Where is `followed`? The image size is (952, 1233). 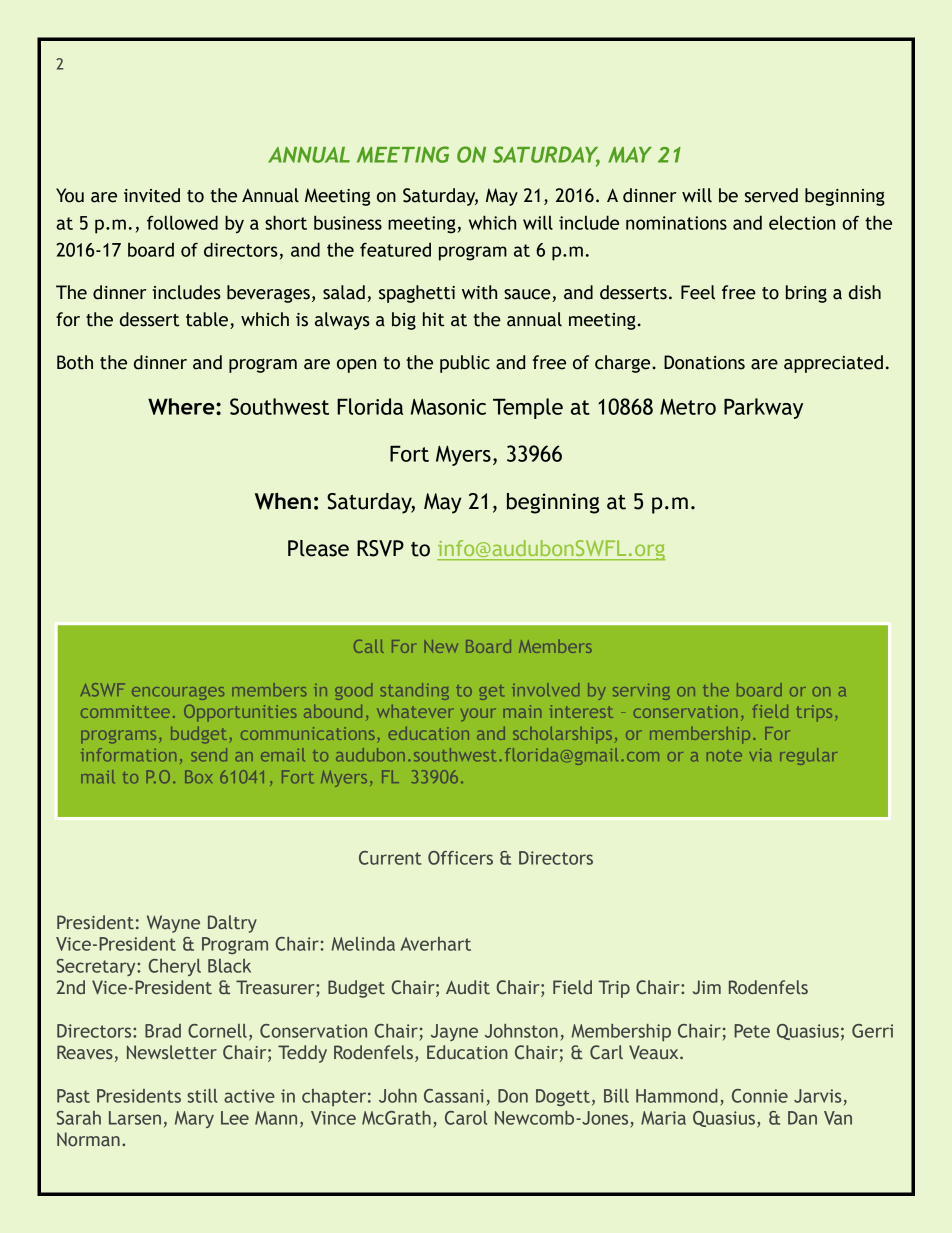 followed is located at coordinates (182, 222).
